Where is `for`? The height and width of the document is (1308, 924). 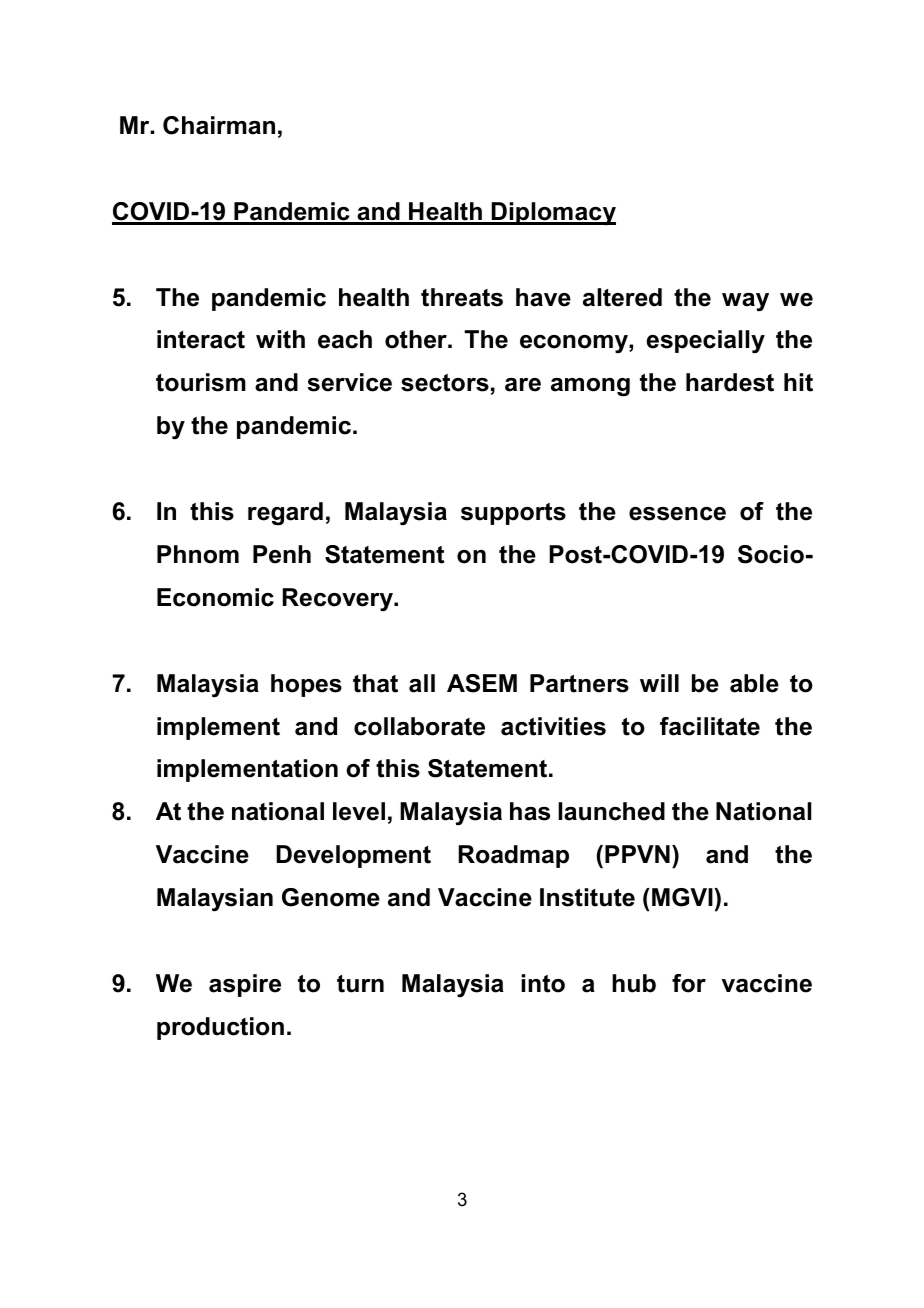
for is located at coordinates (689, 983).
